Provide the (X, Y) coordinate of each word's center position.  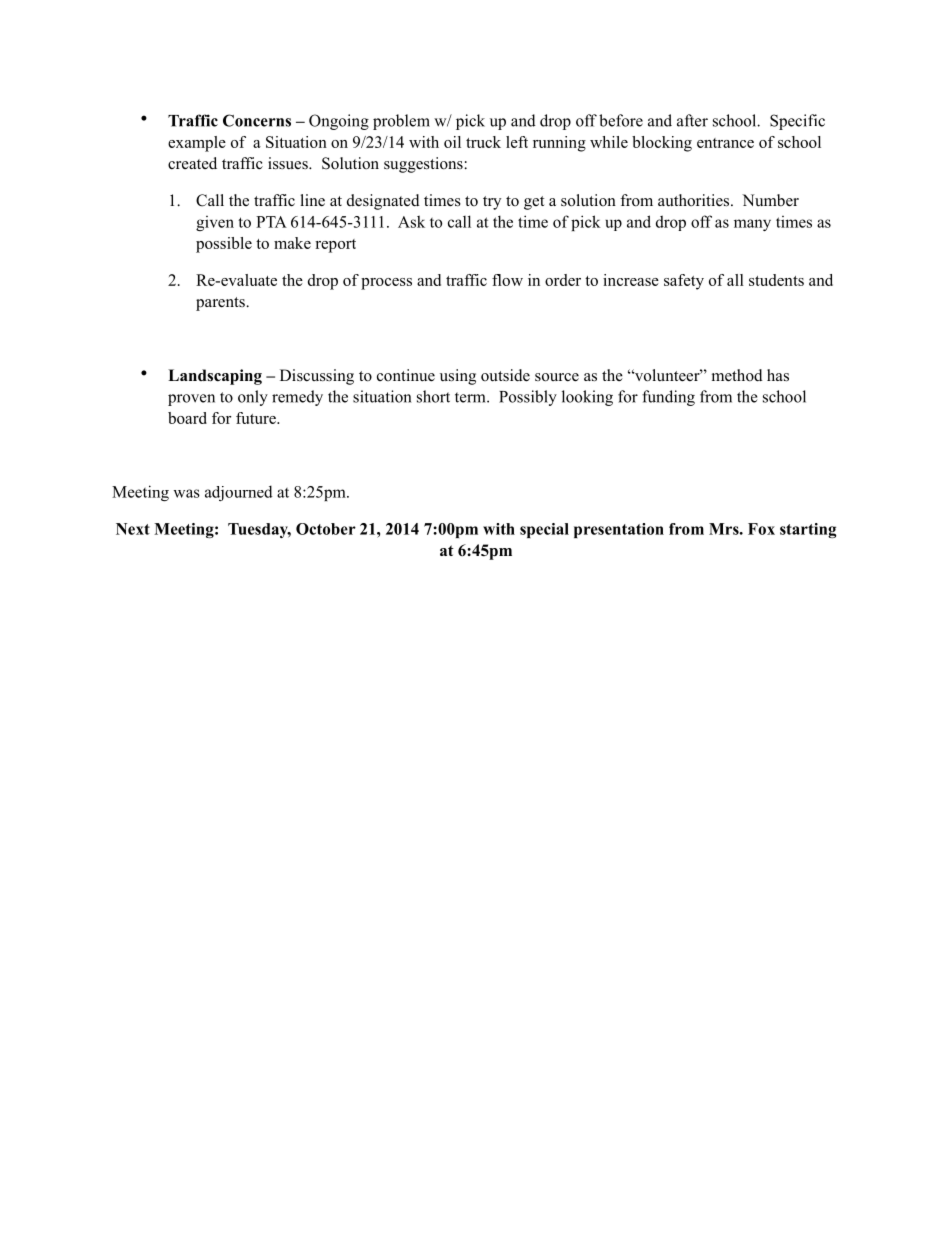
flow (507, 280)
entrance (725, 143)
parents (221, 304)
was (187, 493)
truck (483, 142)
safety (684, 282)
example (197, 144)
